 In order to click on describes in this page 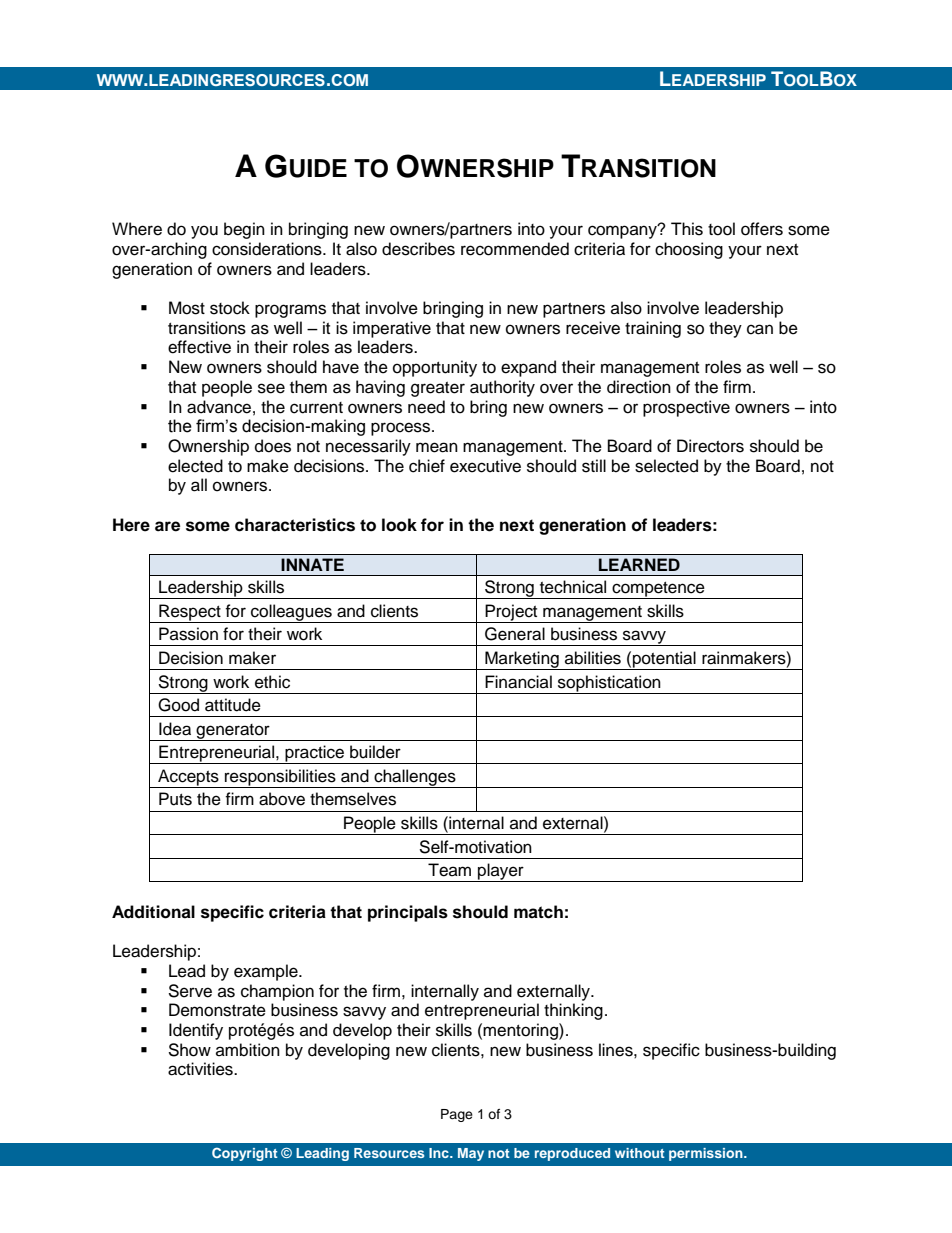, I will do `click(418, 249)`.
